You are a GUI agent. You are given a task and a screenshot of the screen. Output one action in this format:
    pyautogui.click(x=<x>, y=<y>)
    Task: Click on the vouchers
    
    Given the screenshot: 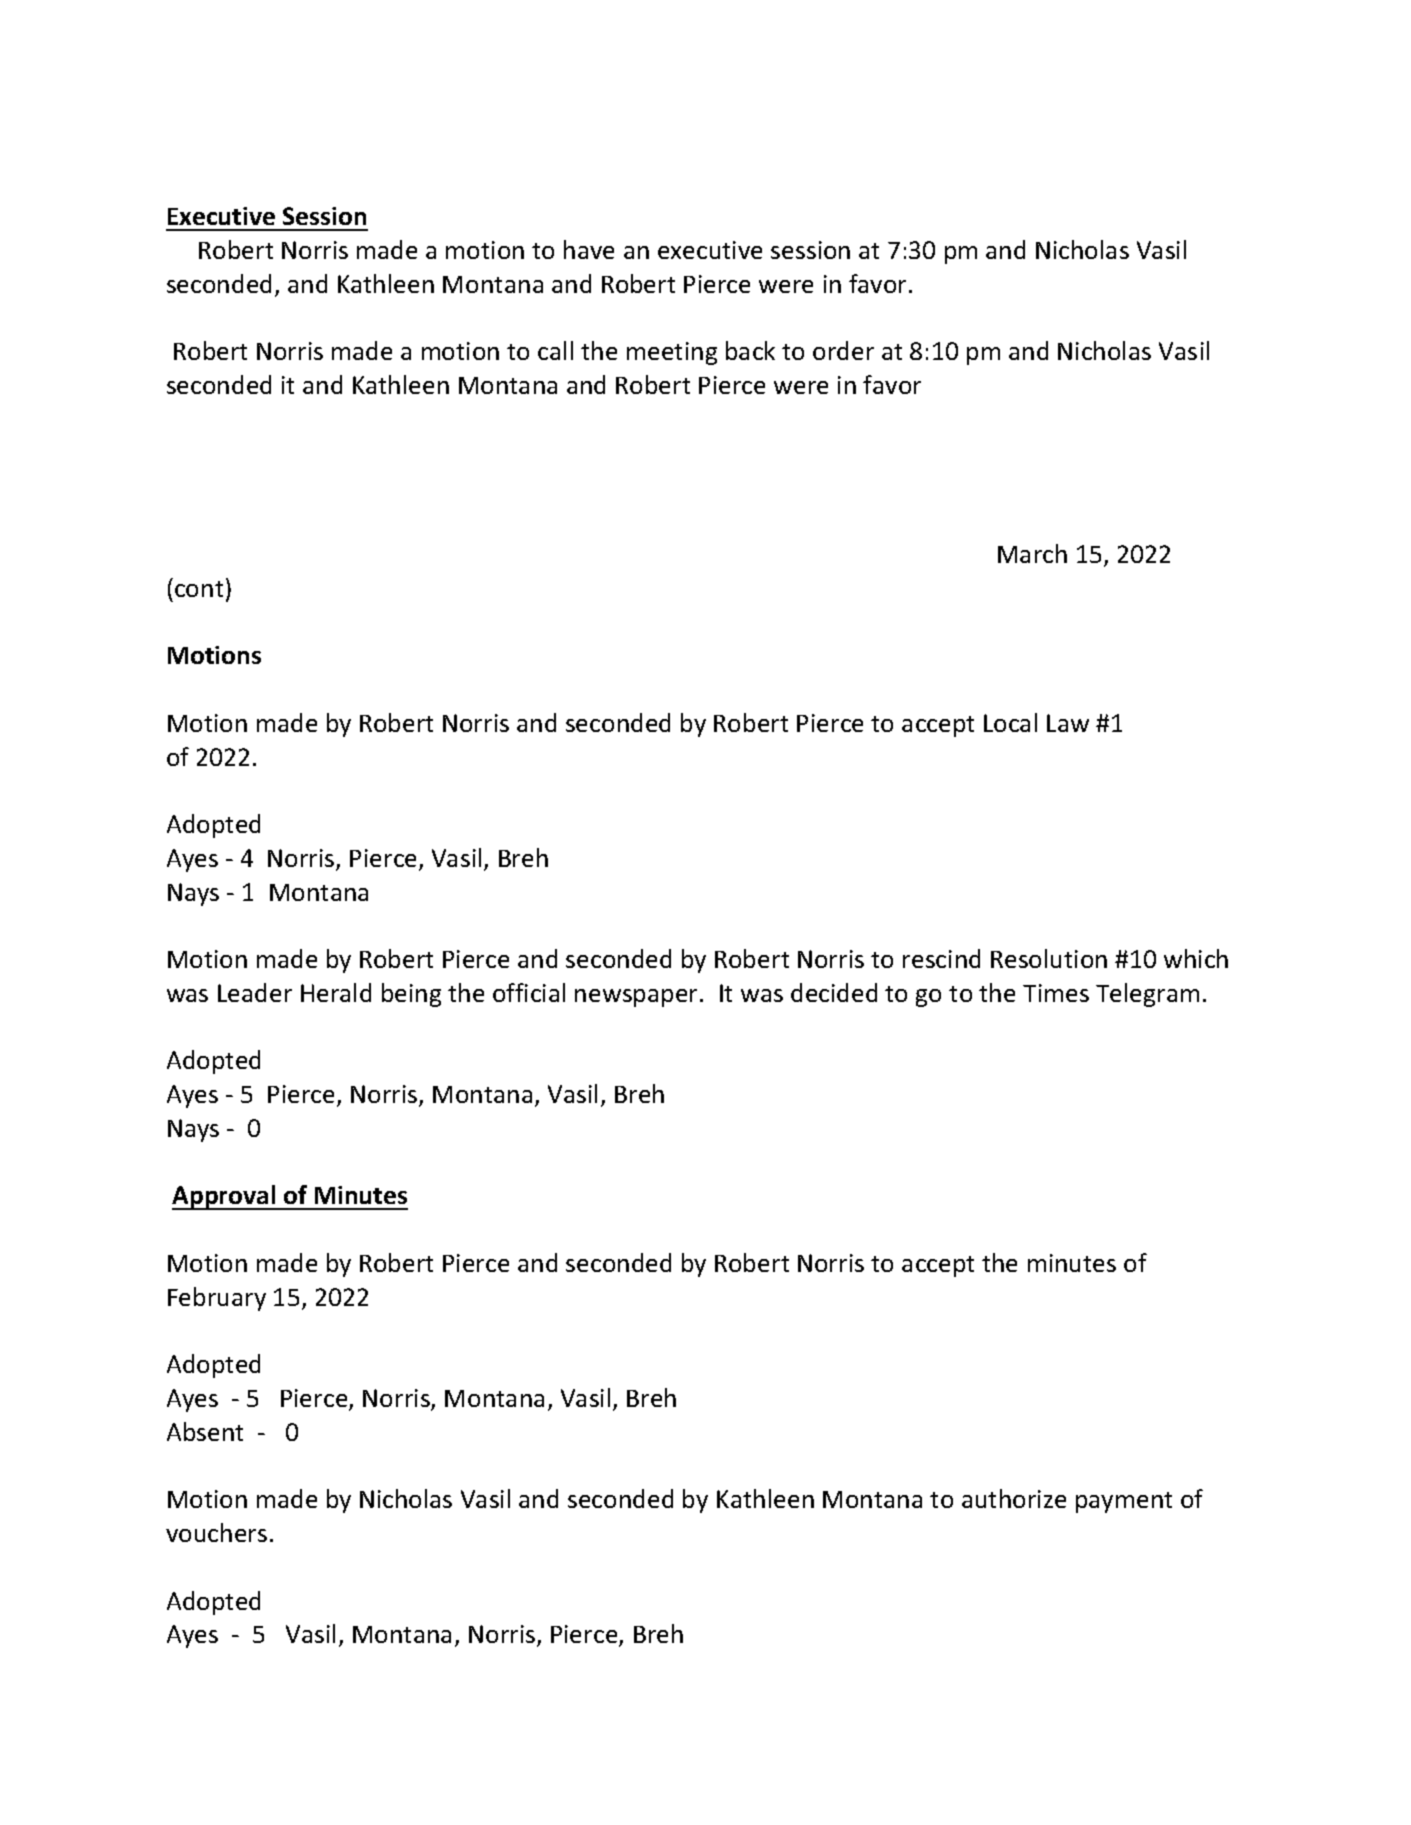 What is the action you would take?
    pyautogui.click(x=216, y=1532)
